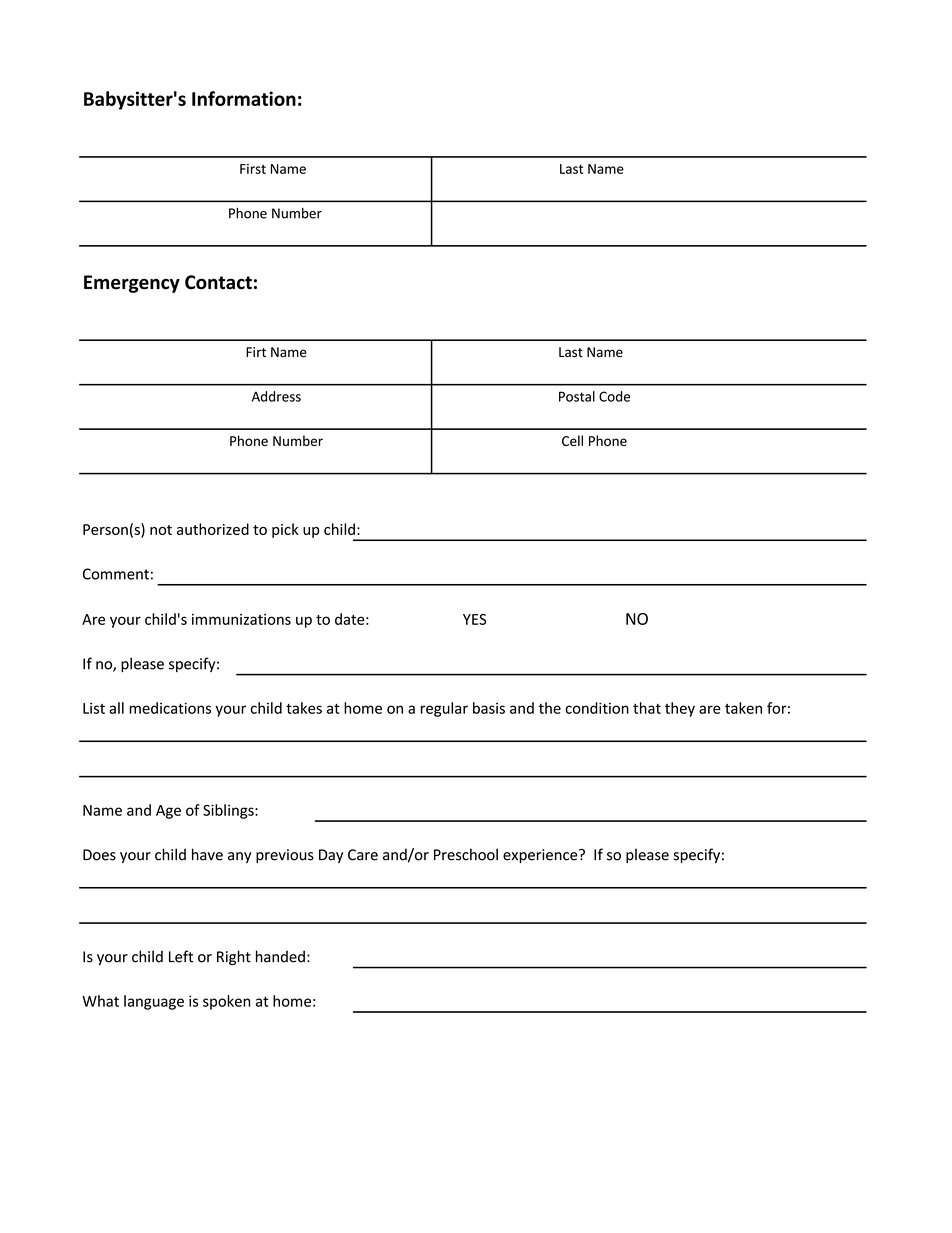  Describe the element at coordinates (161, 530) in the screenshot. I see `not` at that location.
